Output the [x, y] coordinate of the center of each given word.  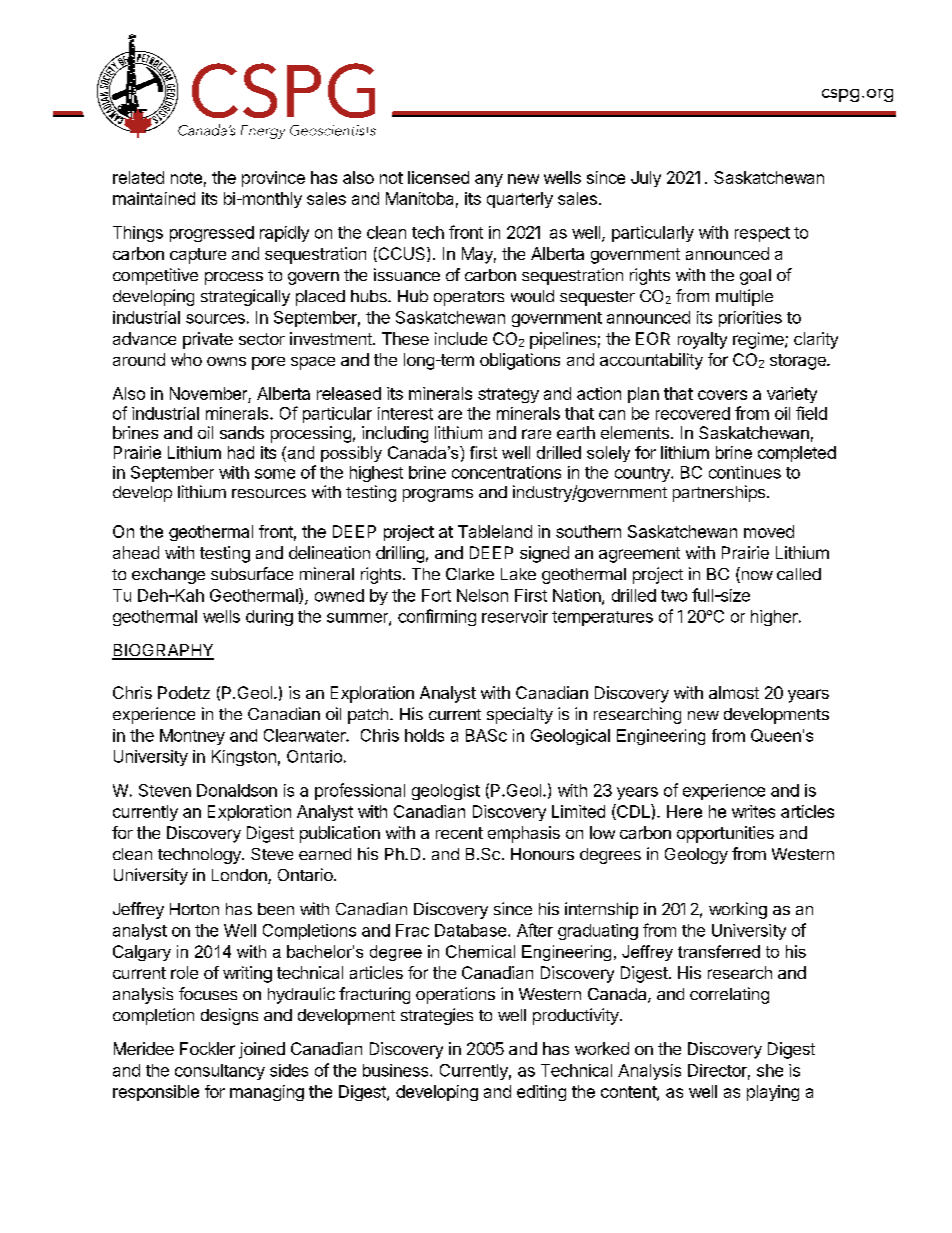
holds [424, 735]
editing [541, 1093]
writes [753, 811]
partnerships [719, 493]
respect [762, 234]
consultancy [220, 1072]
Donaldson [237, 790]
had [241, 452]
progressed [212, 234]
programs [438, 495]
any [489, 180]
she [770, 1070]
